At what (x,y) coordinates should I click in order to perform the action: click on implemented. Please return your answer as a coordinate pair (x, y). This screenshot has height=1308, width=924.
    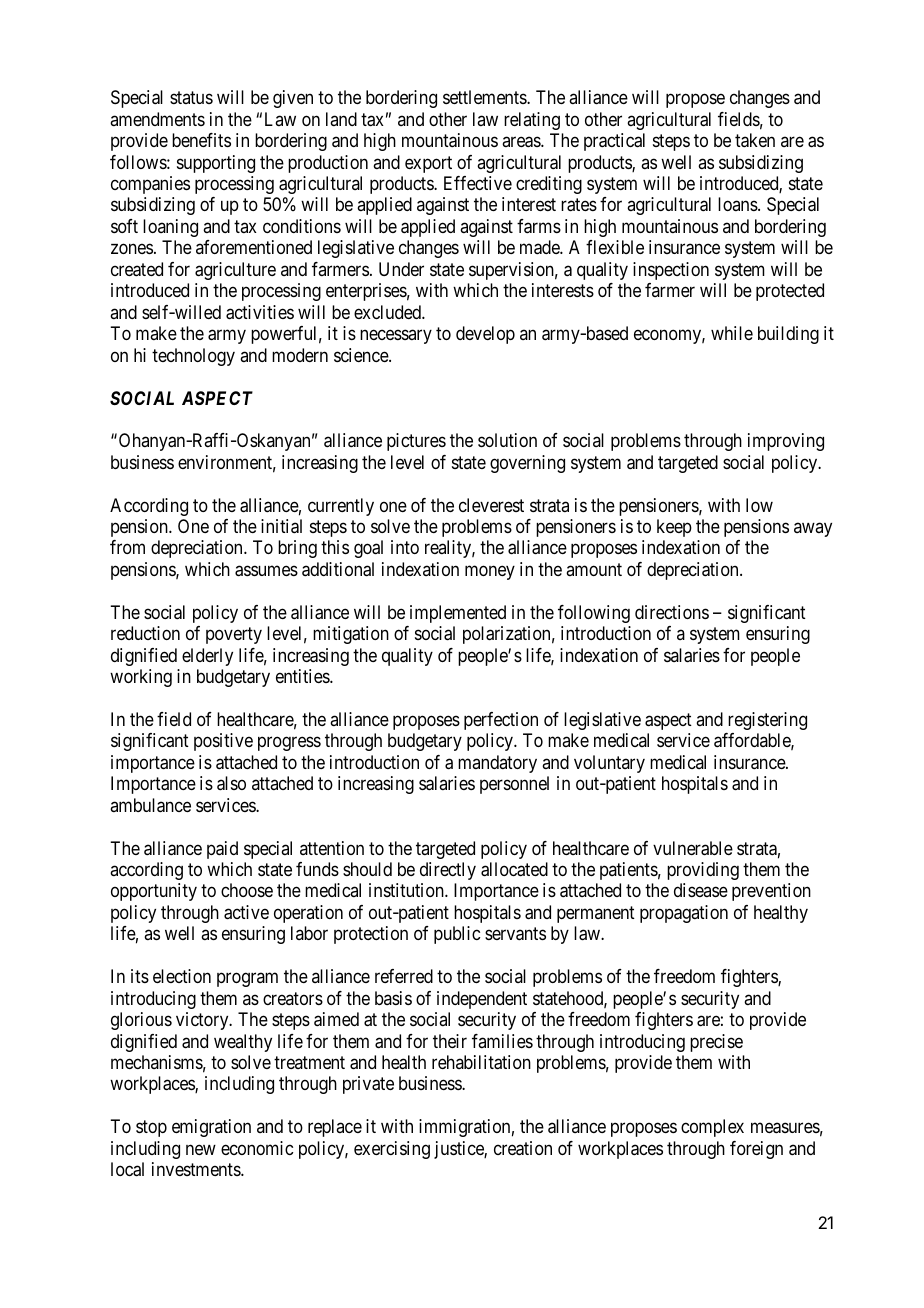
    Looking at the image, I should click on (458, 614).
